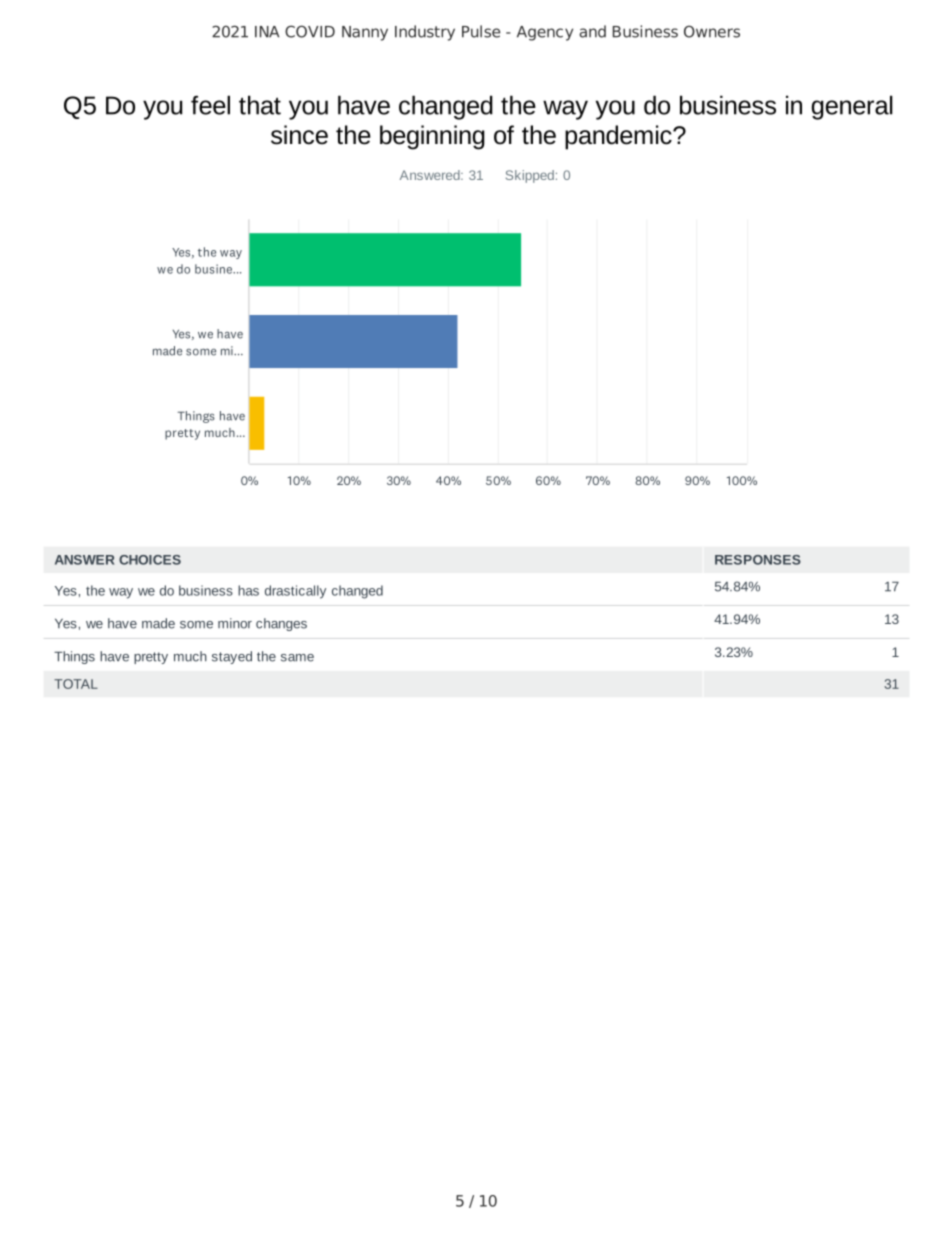  What do you see at coordinates (297, 658) in the screenshot?
I see `same` at bounding box center [297, 658].
